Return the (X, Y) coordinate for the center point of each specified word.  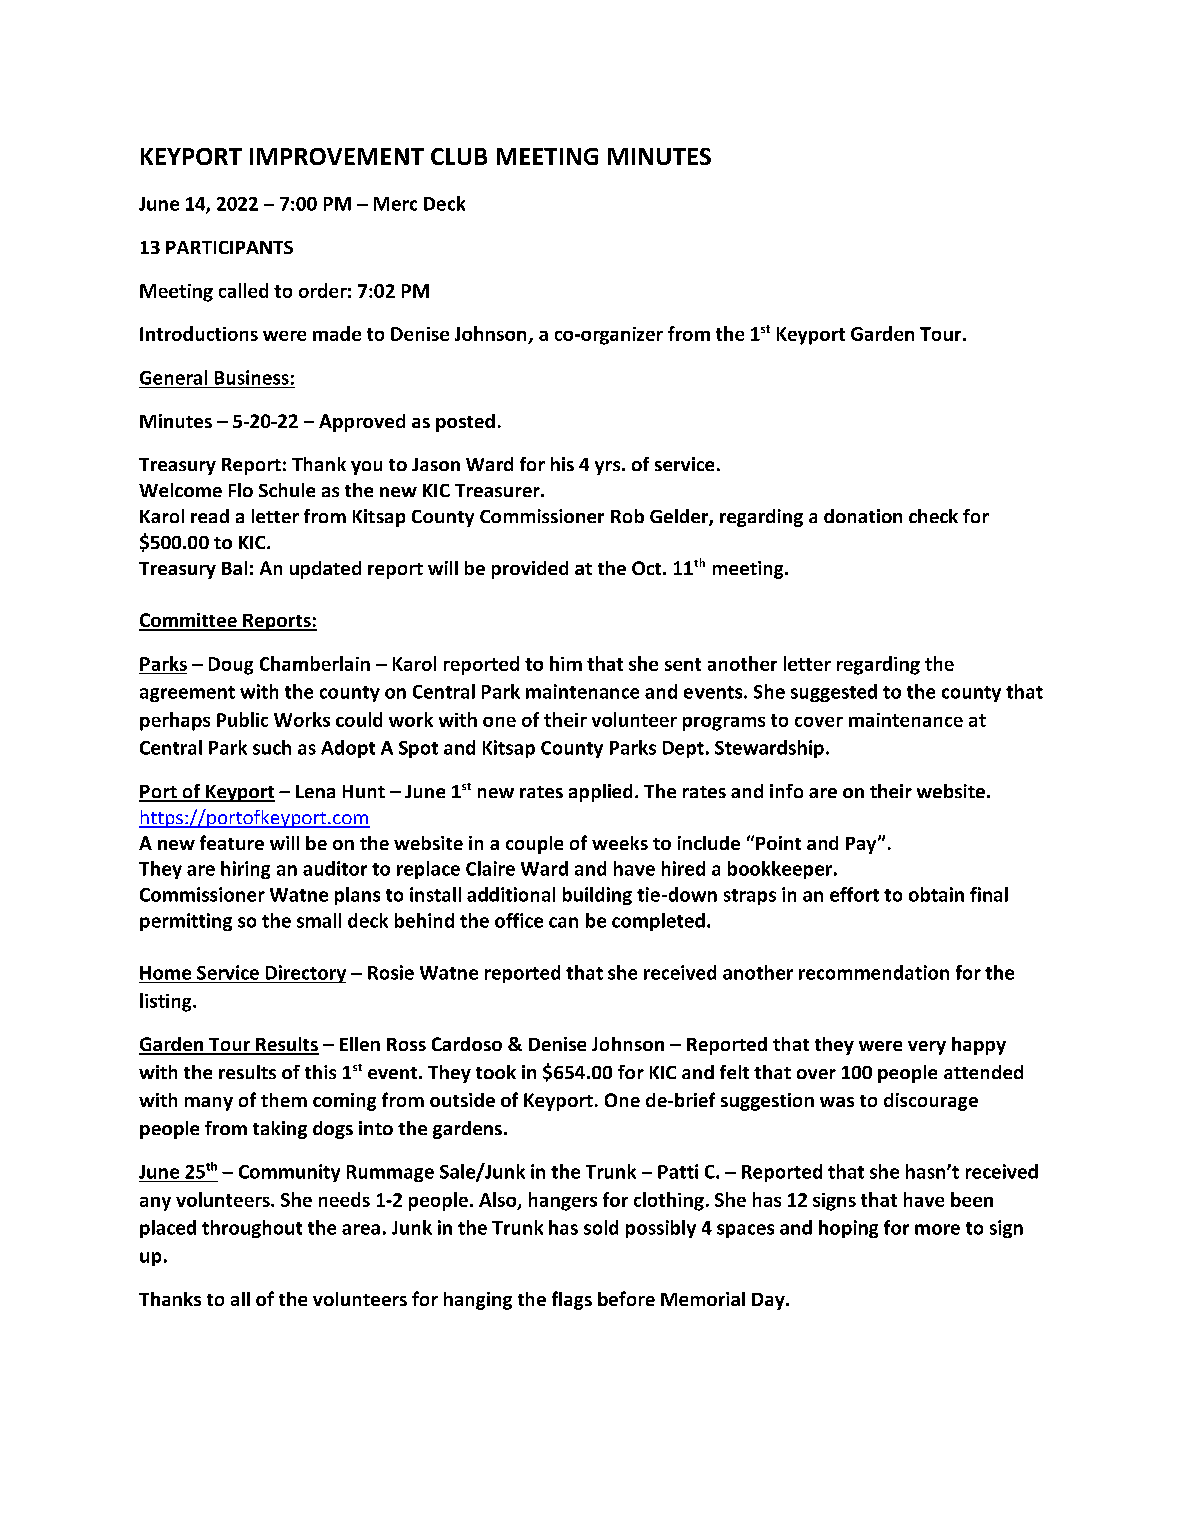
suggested (834, 693)
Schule (287, 490)
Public (242, 719)
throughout (252, 1229)
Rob (627, 516)
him (566, 663)
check (933, 516)
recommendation (874, 972)
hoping (848, 1229)
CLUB (459, 156)
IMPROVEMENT (337, 156)
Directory (304, 974)
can (563, 922)
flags (572, 1300)
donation (863, 516)
